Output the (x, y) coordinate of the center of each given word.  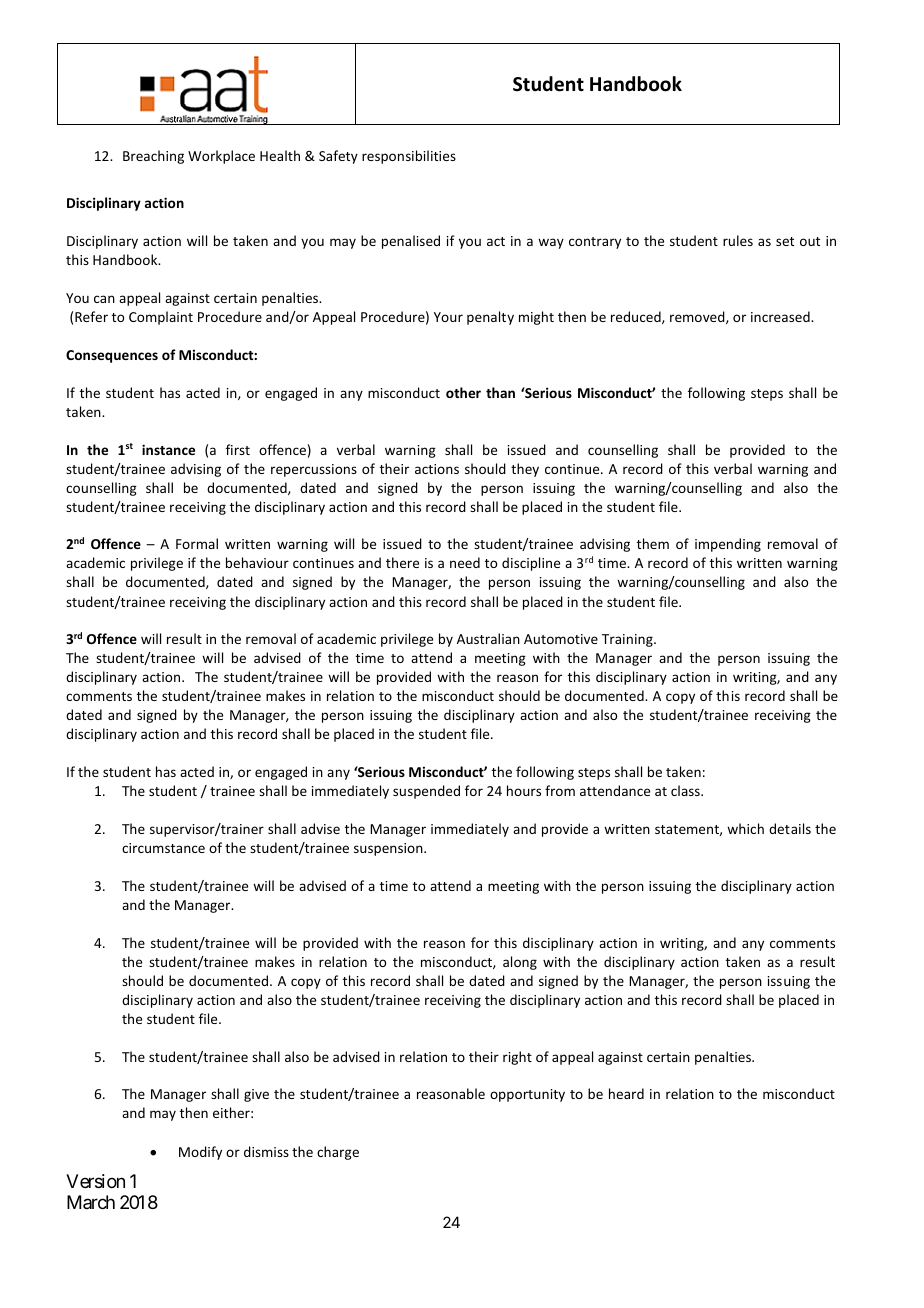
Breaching (153, 157)
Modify (200, 1153)
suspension (389, 849)
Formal (197, 543)
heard (626, 1093)
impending (728, 545)
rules (738, 240)
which (745, 828)
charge (338, 1153)
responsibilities (409, 157)
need (465, 562)
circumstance (163, 848)
